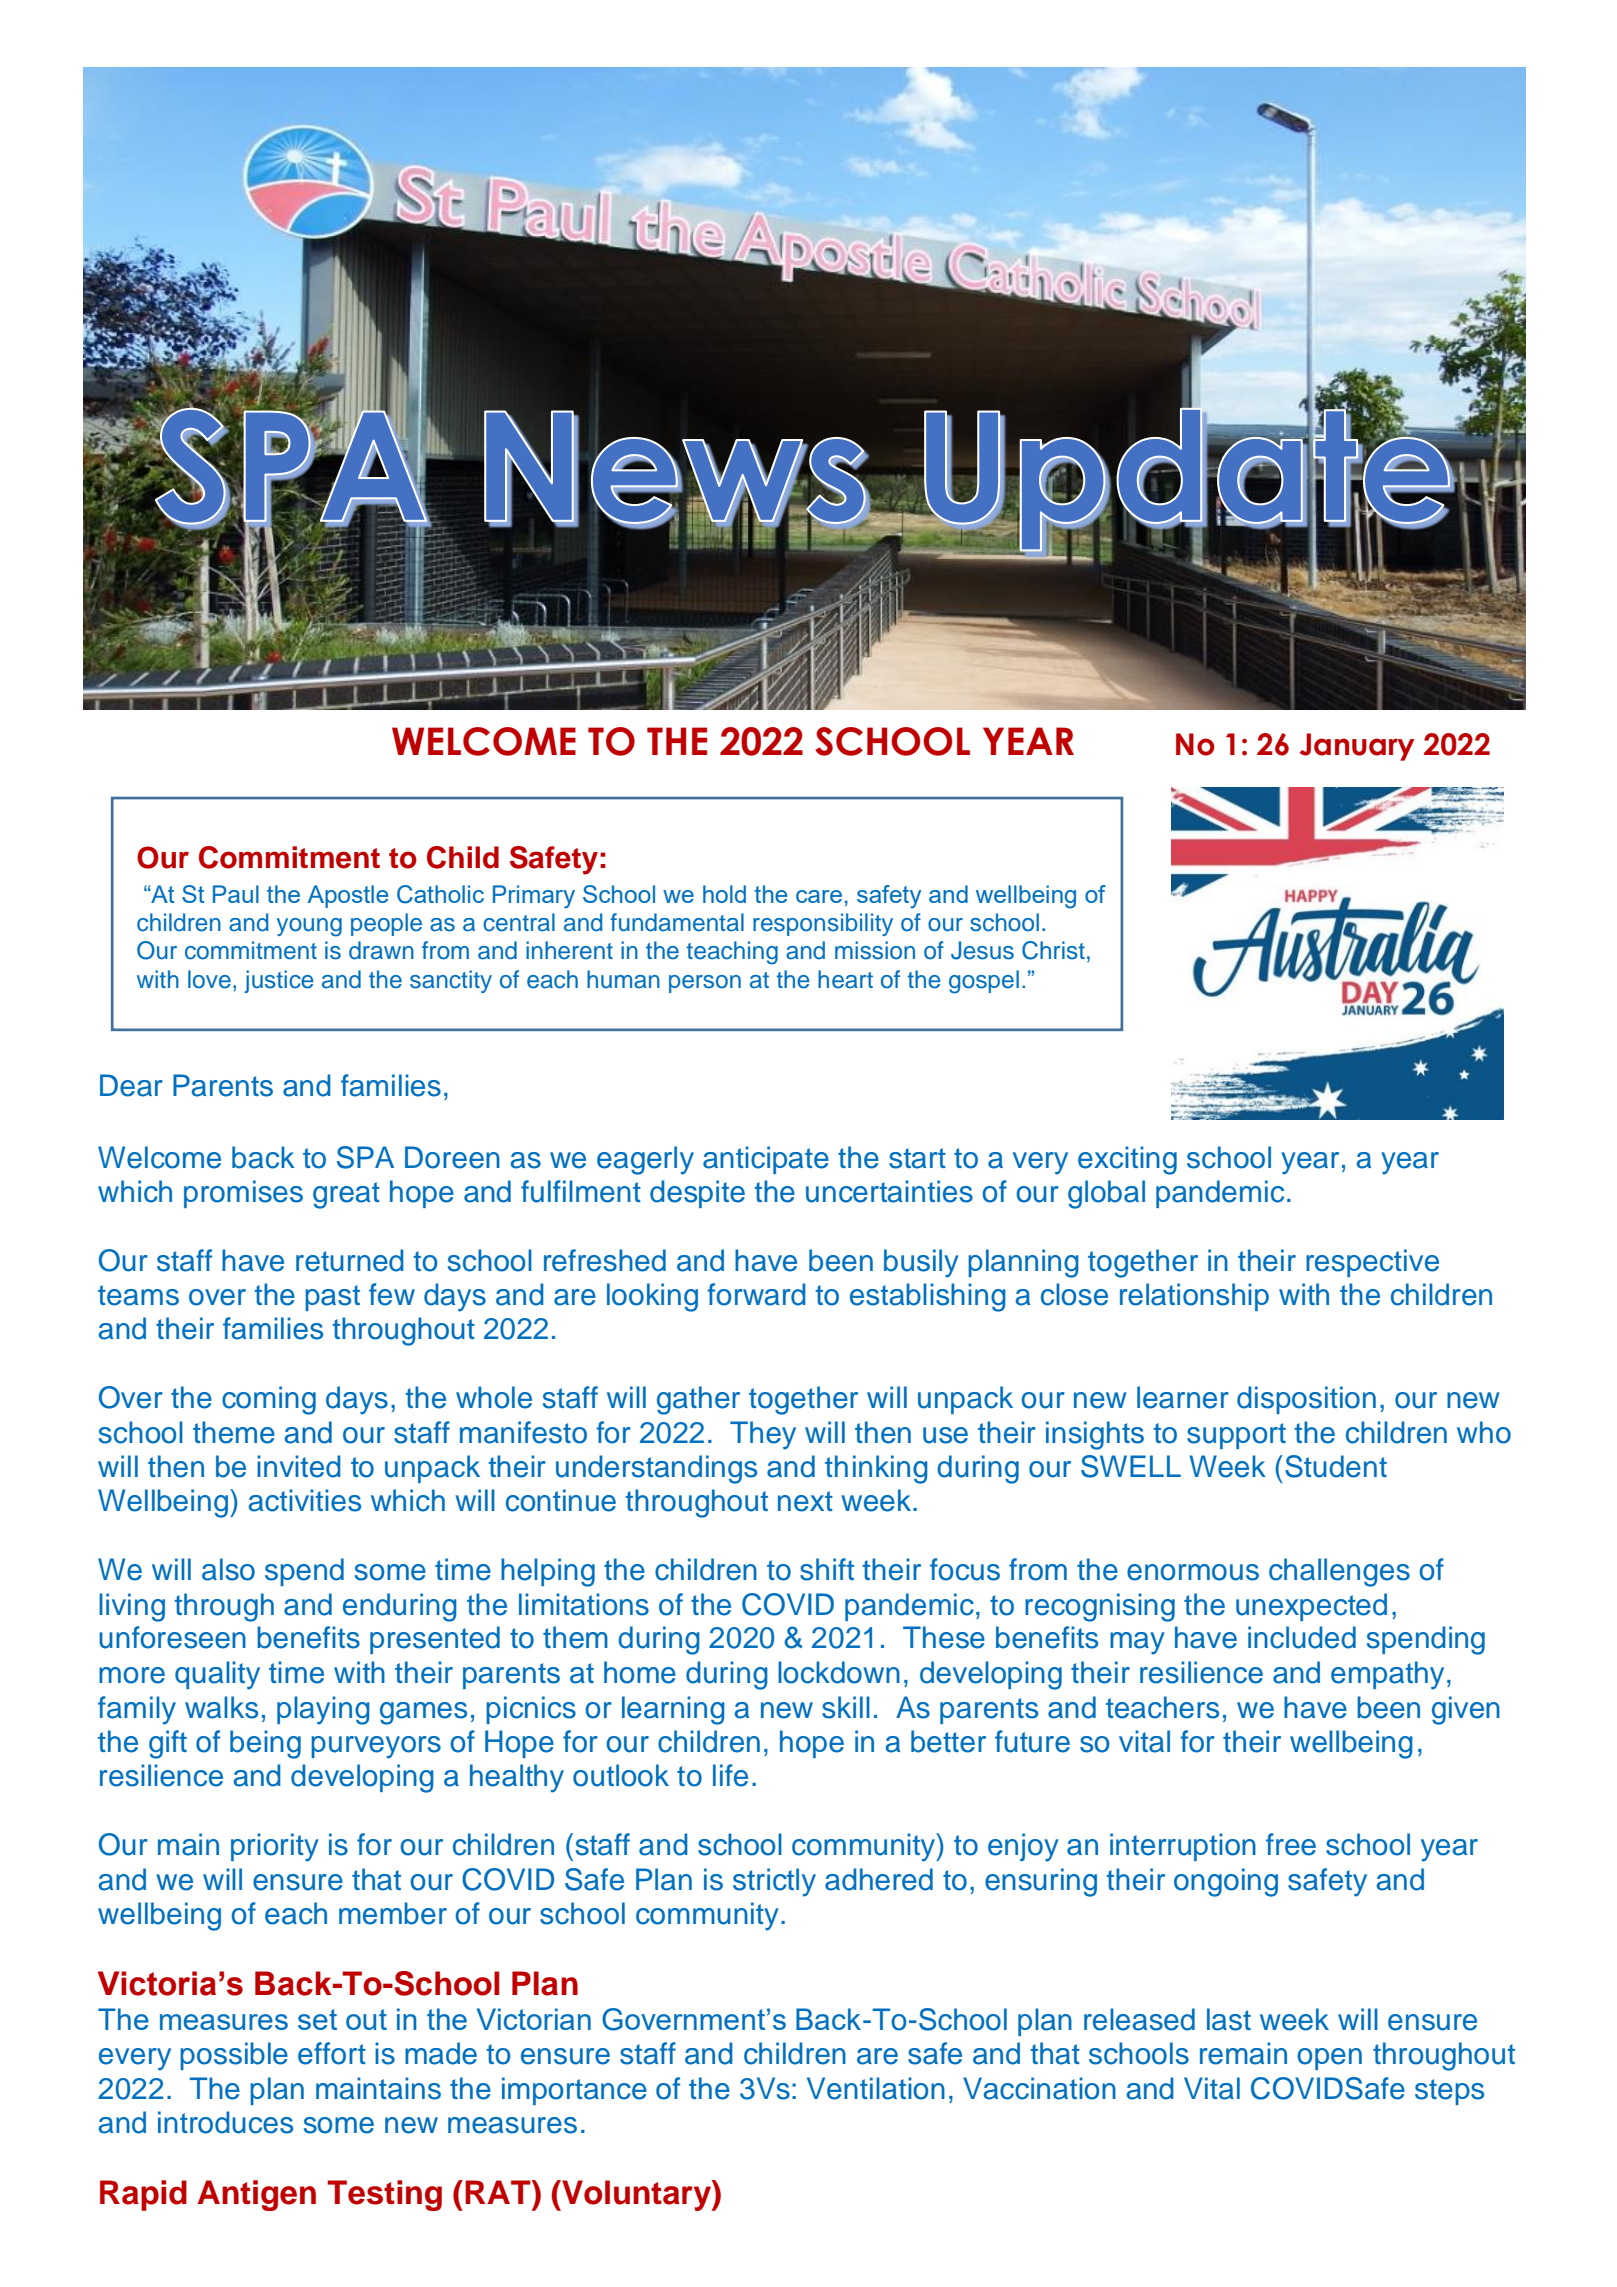 The image size is (1617, 2287). Describe the element at coordinates (1291, 1844) in the screenshot. I see `free` at that location.
